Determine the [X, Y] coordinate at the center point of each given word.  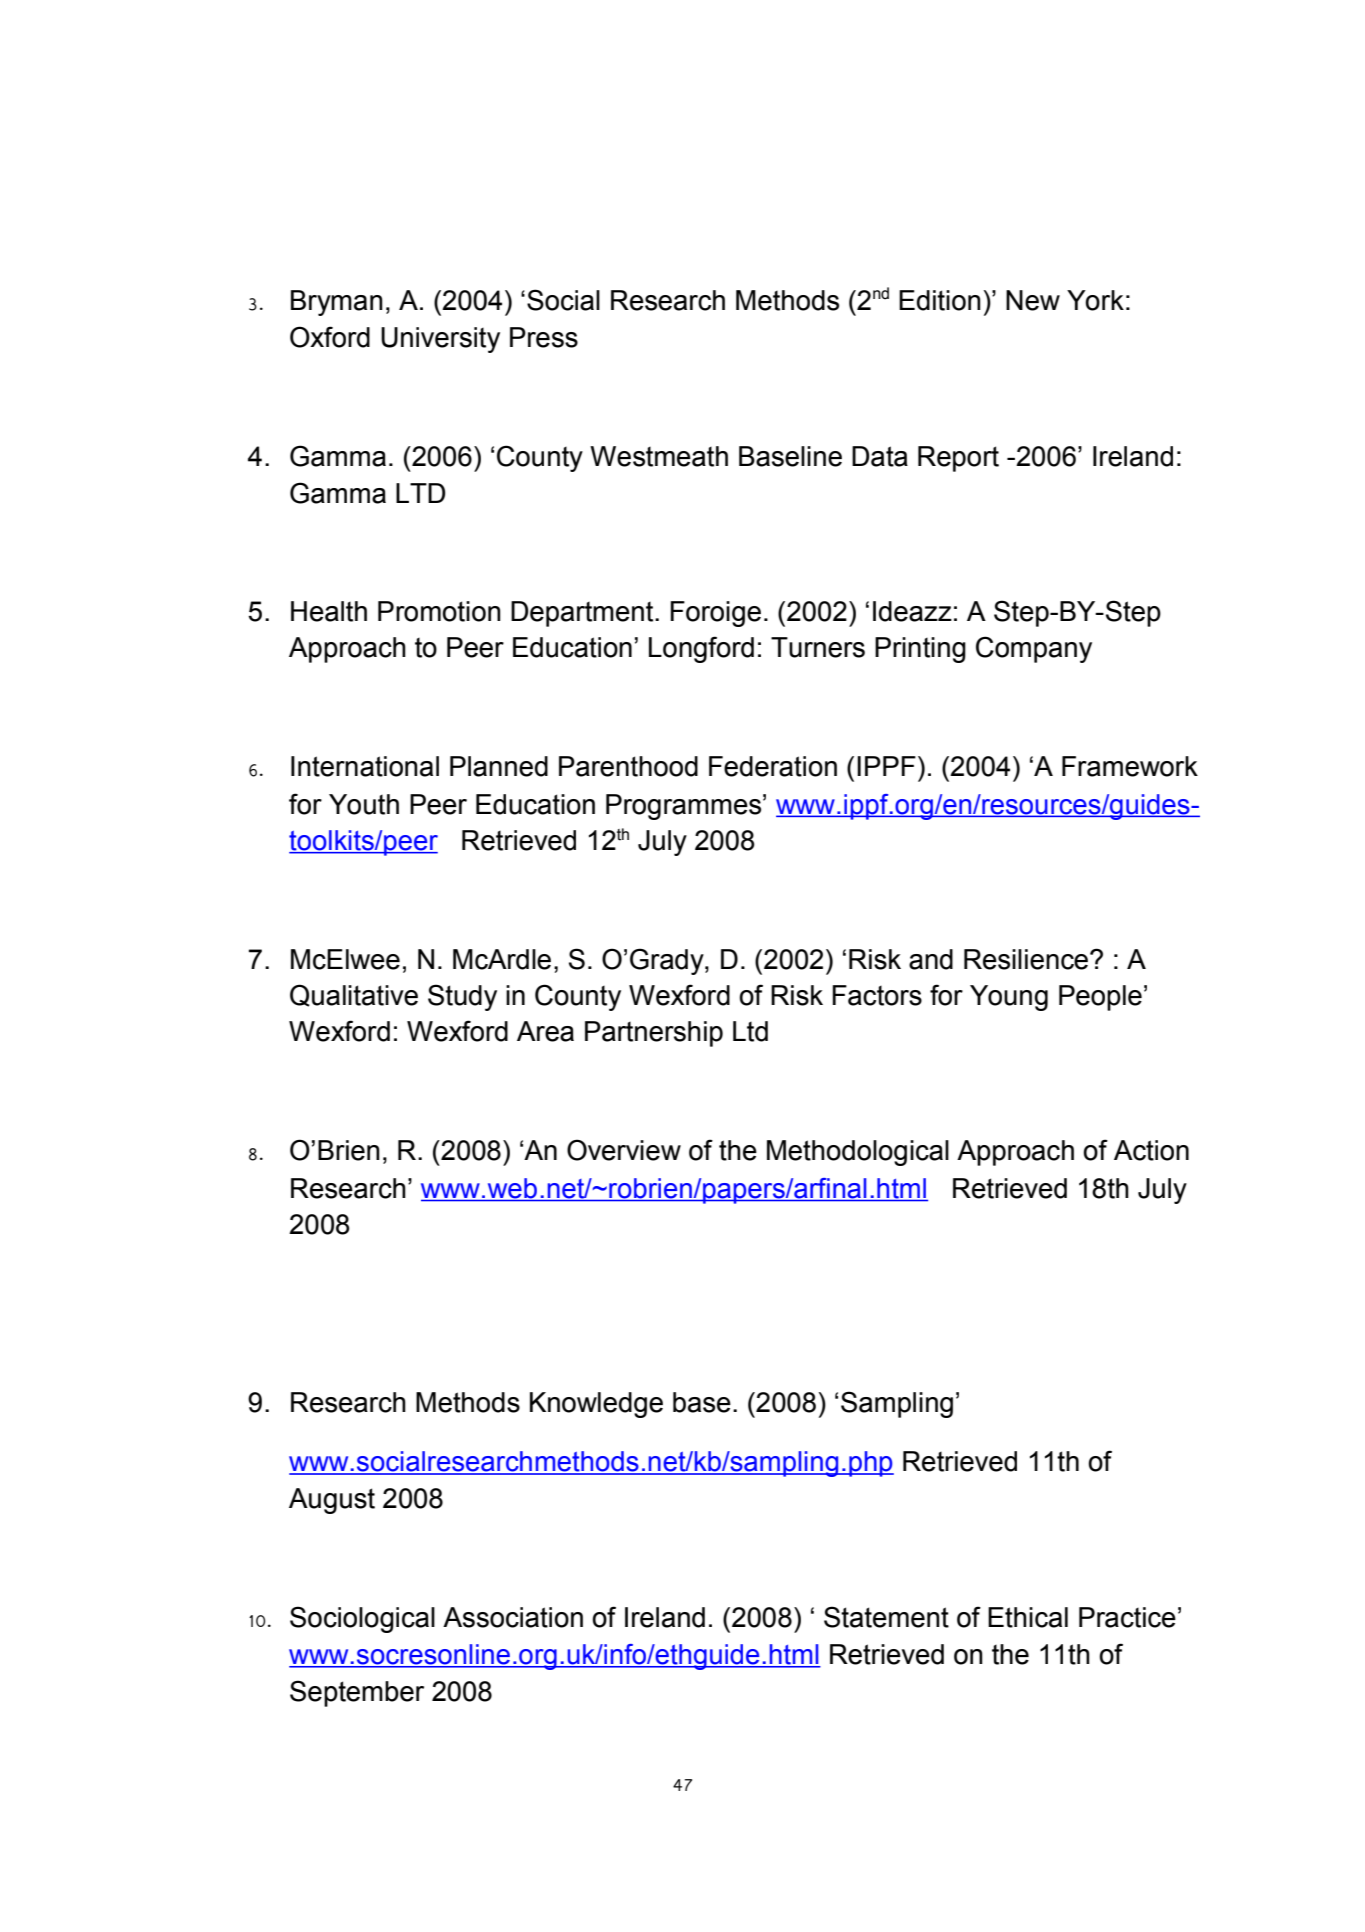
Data [880, 456]
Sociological [362, 1619]
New [1033, 300]
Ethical [1028, 1617]
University [440, 340]
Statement [886, 1617]
